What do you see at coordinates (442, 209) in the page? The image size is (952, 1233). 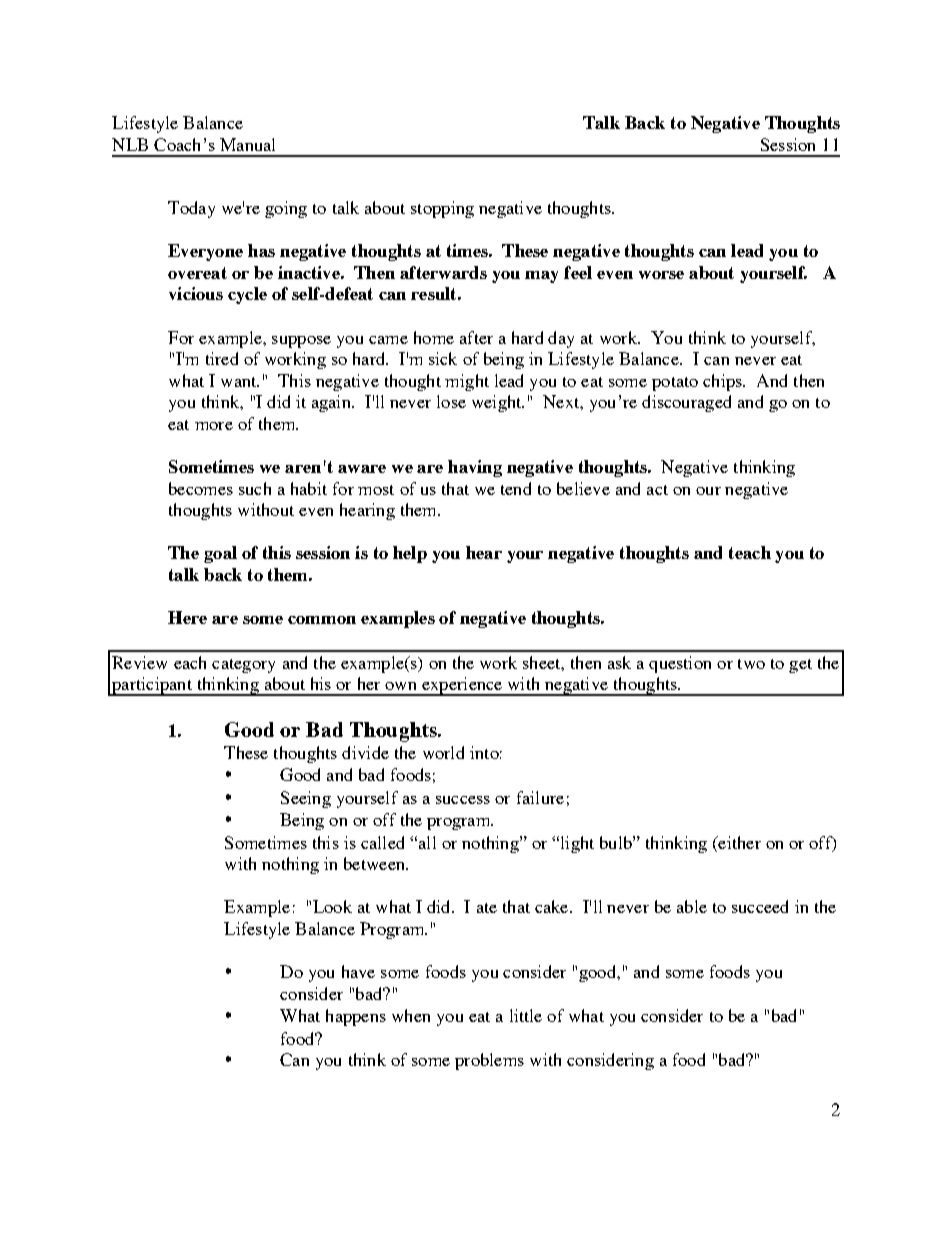 I see `stopping` at bounding box center [442, 209].
